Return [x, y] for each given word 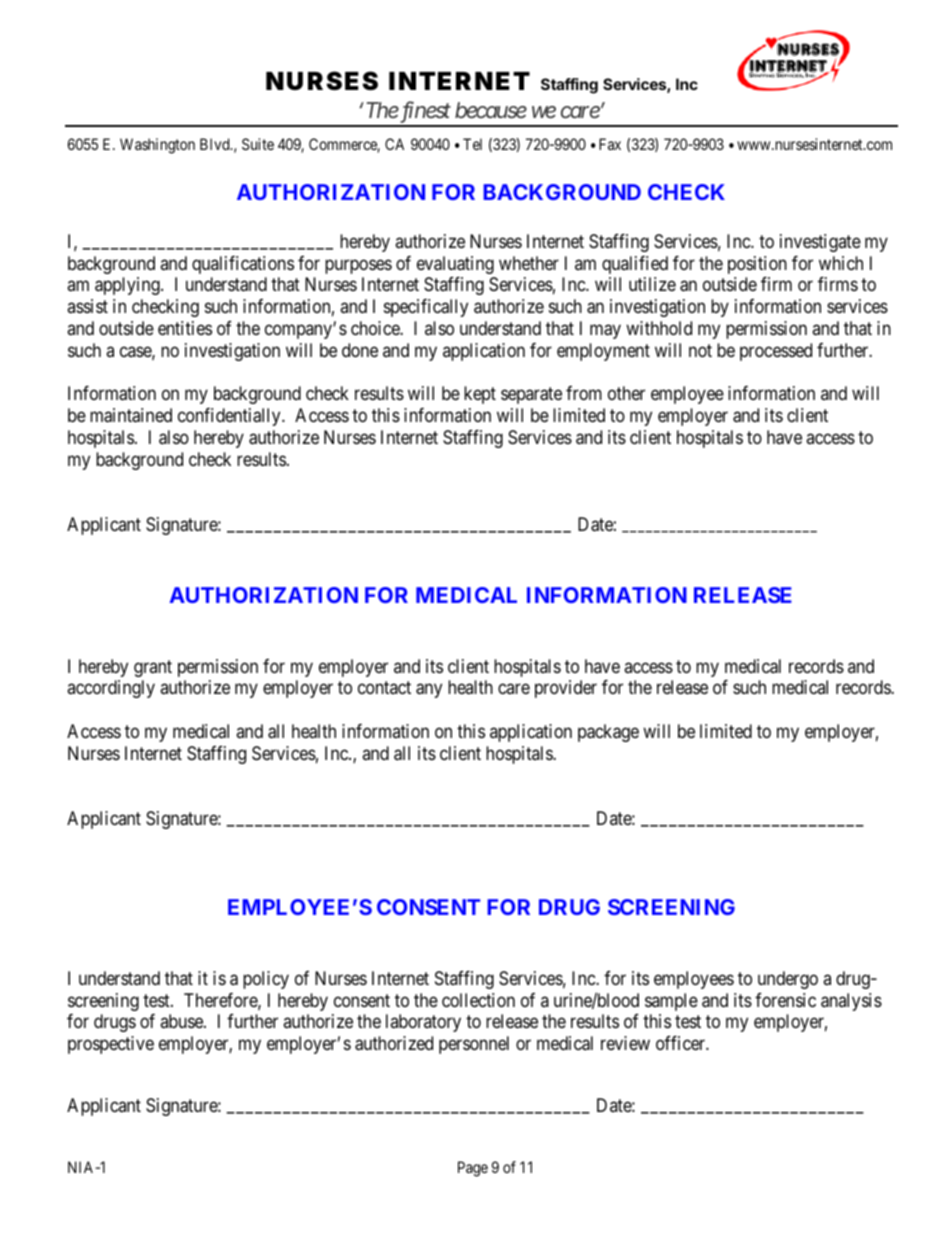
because [491, 110]
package [608, 733]
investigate [820, 243]
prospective [111, 1045]
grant [153, 668]
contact [384, 688]
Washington [157, 146]
